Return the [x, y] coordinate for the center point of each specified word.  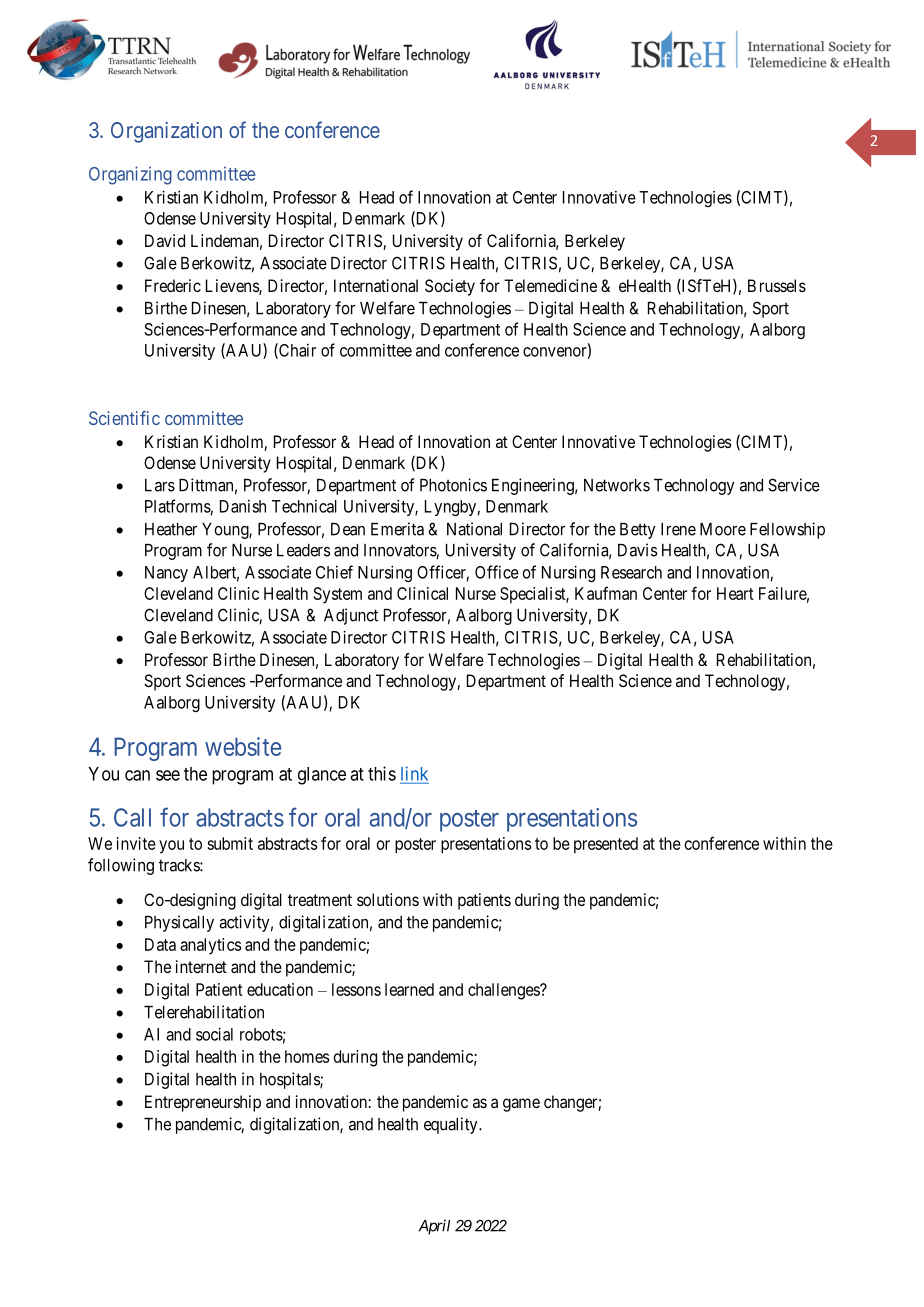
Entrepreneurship [203, 1103]
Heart [735, 593]
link [414, 774]
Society [450, 287]
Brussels [777, 285]
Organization [166, 132]
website [243, 746]
